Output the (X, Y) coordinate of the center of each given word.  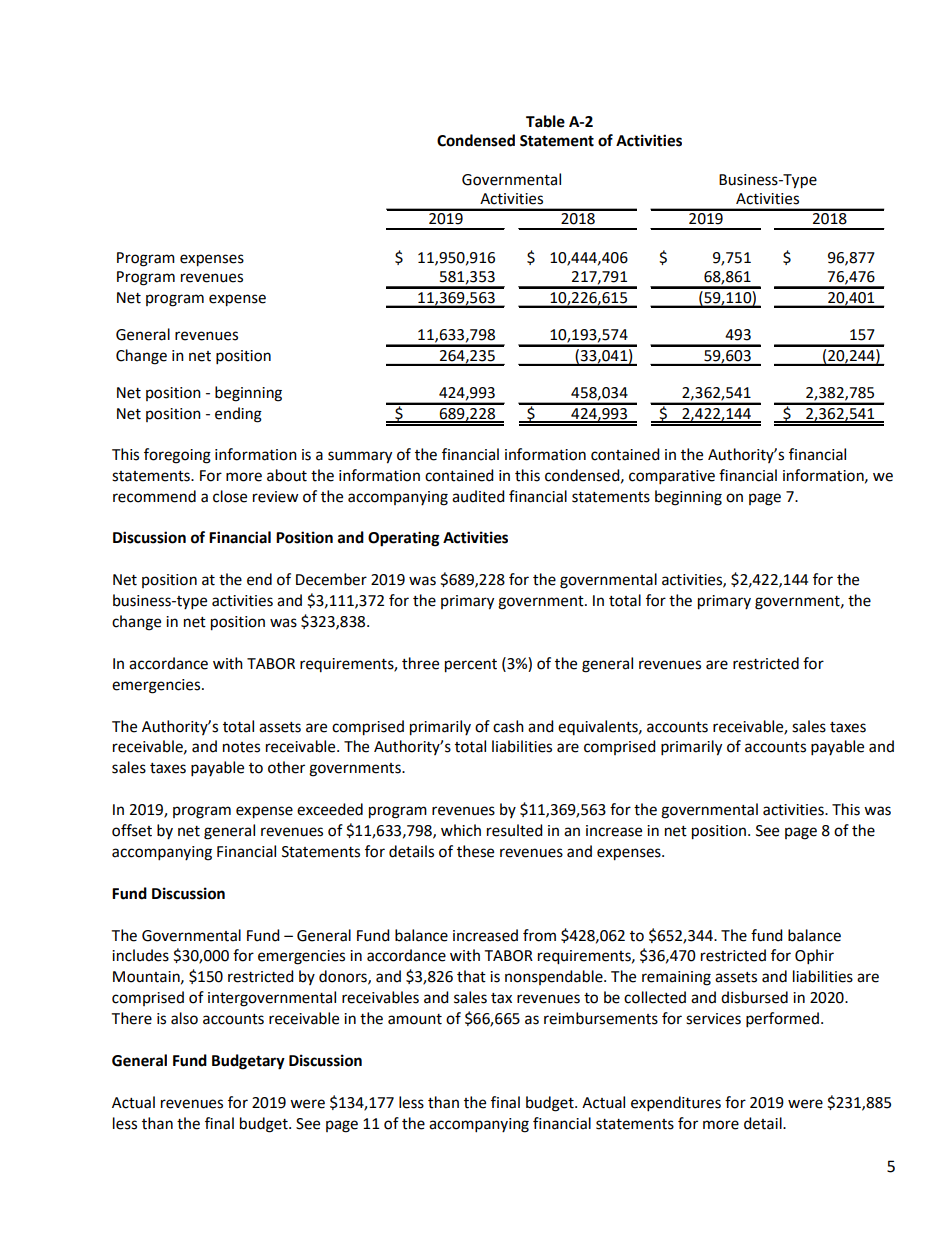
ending (238, 415)
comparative (672, 477)
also (184, 1018)
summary (360, 457)
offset (132, 830)
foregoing (177, 456)
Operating (404, 539)
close (230, 496)
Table (545, 121)
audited (478, 496)
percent (471, 666)
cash (508, 726)
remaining (676, 978)
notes (241, 747)
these (475, 851)
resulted (515, 830)
